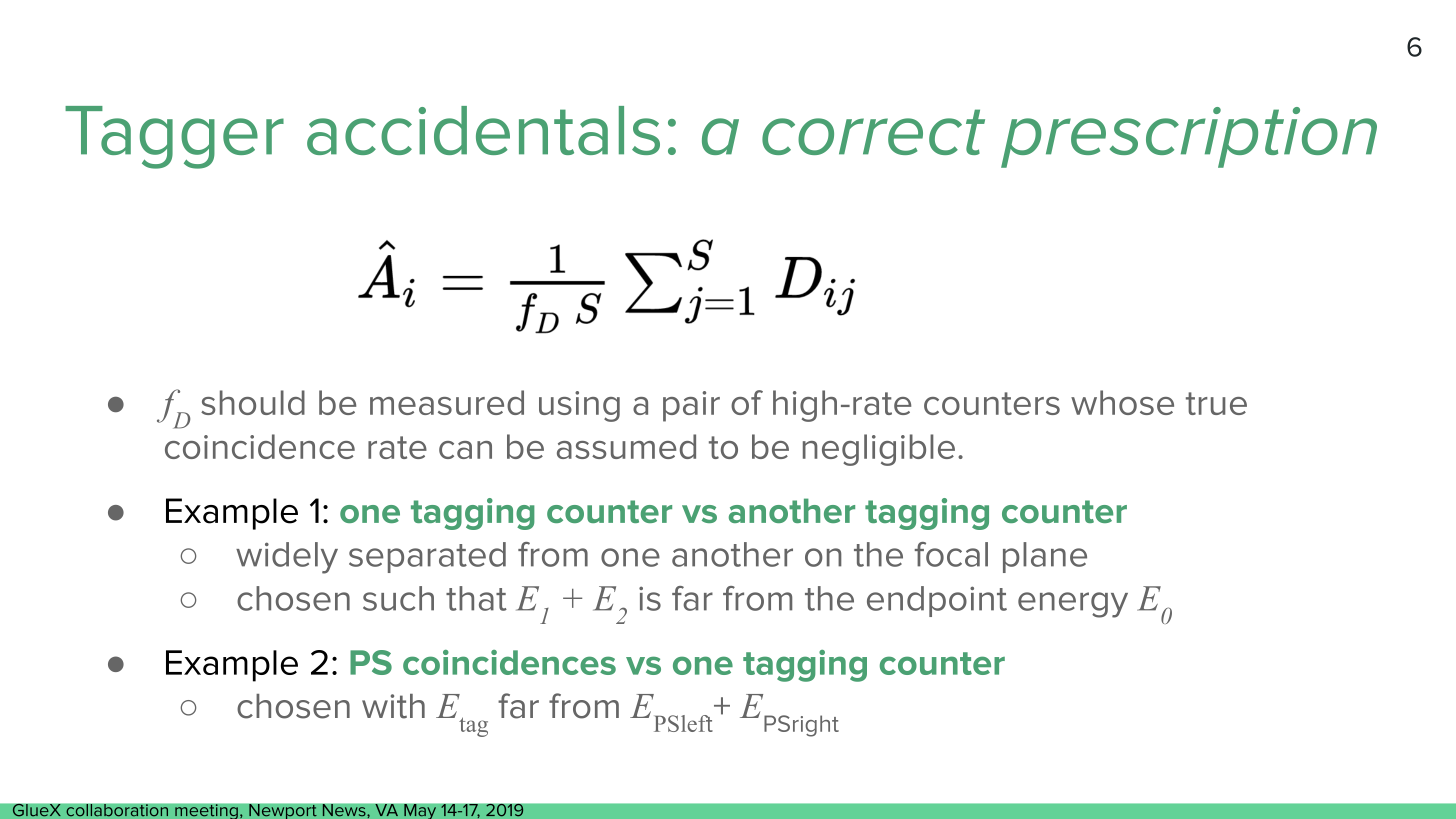  What do you see at coordinates (476, 598) in the document?
I see `that` at bounding box center [476, 598].
